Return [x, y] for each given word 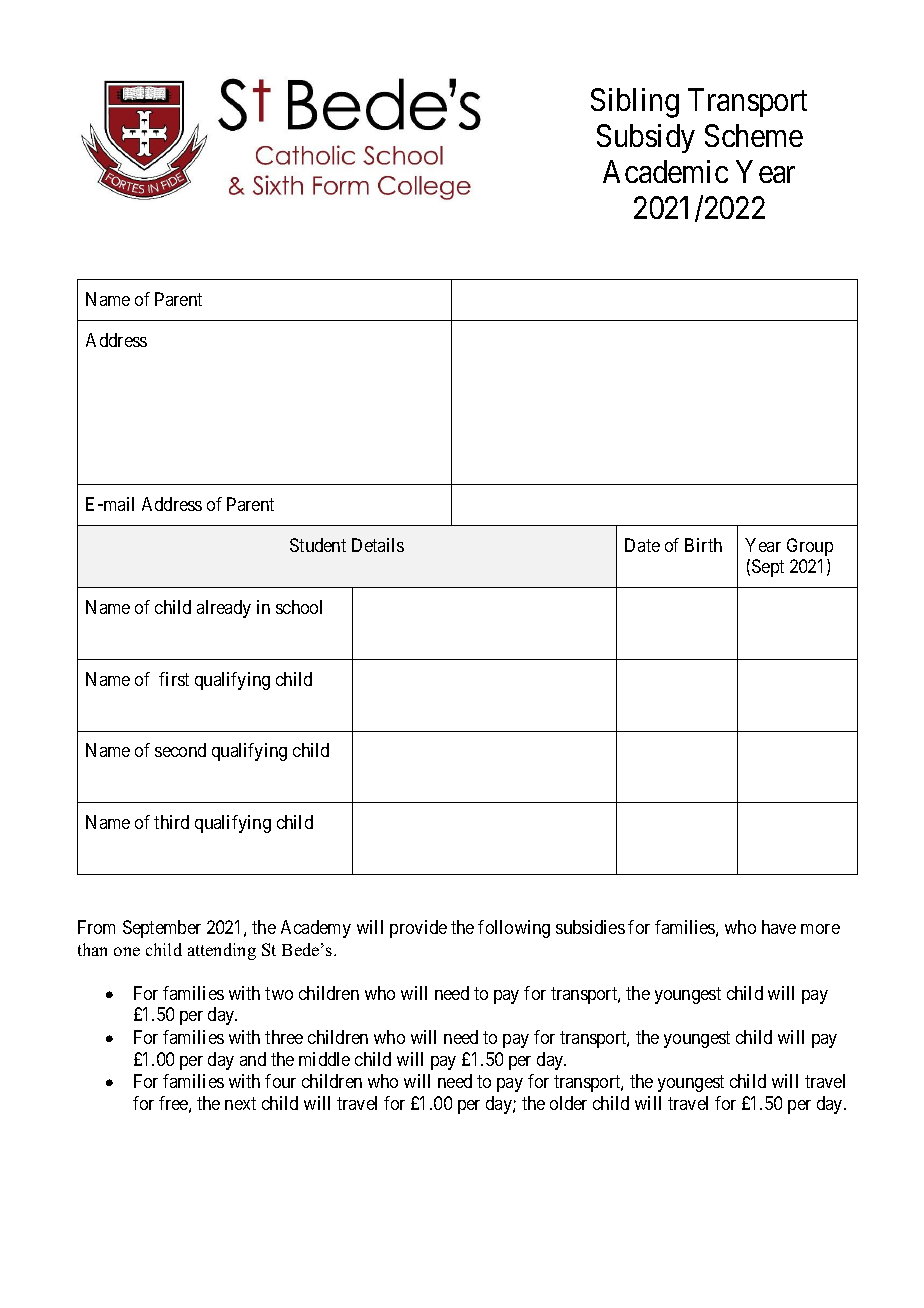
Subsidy [646, 138]
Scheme [754, 135]
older [568, 1103]
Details [378, 545]
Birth [703, 545]
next [240, 1103]
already [224, 609]
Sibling [635, 103]
